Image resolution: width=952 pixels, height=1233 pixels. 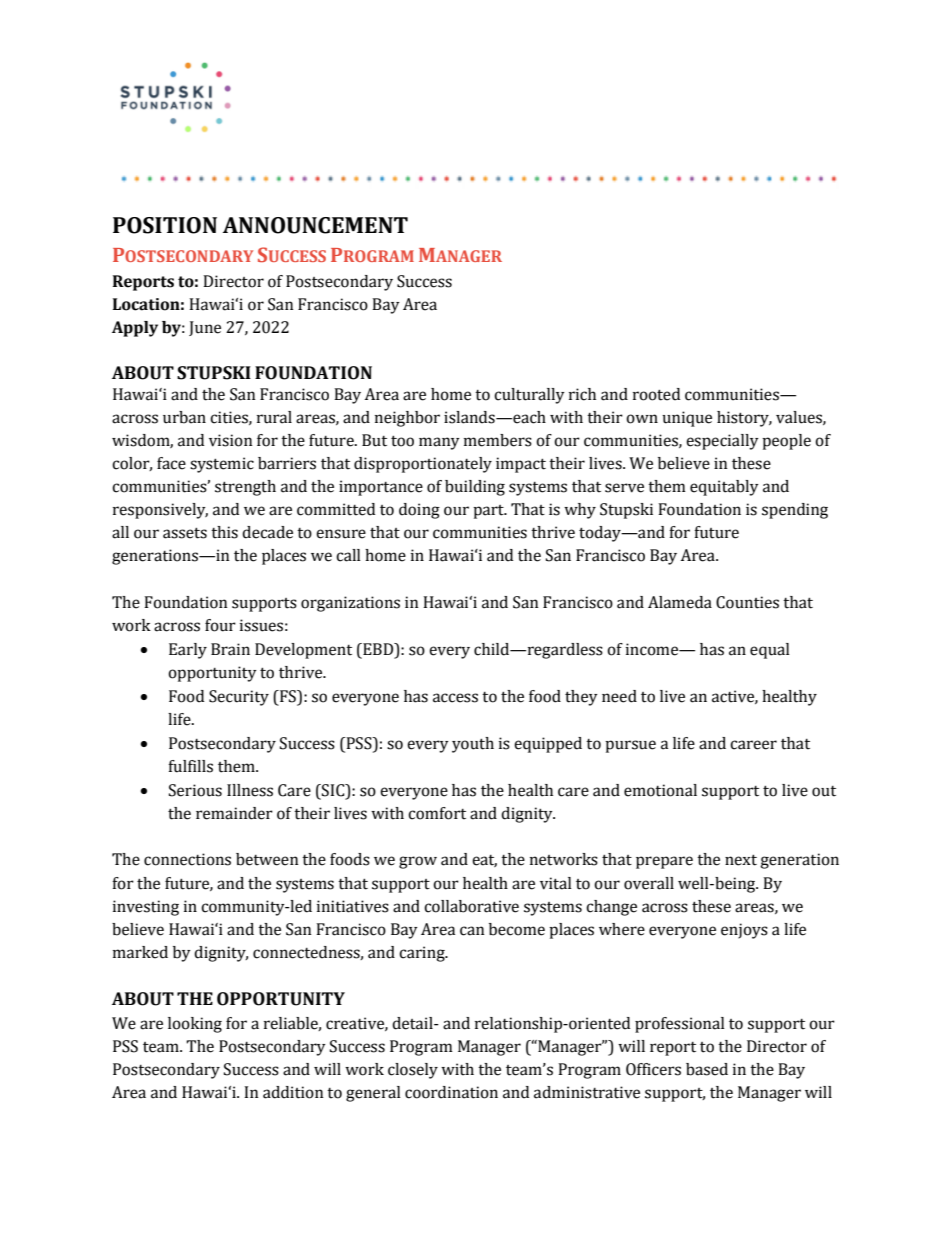 What do you see at coordinates (724, 488) in the image?
I see `equitably` at bounding box center [724, 488].
